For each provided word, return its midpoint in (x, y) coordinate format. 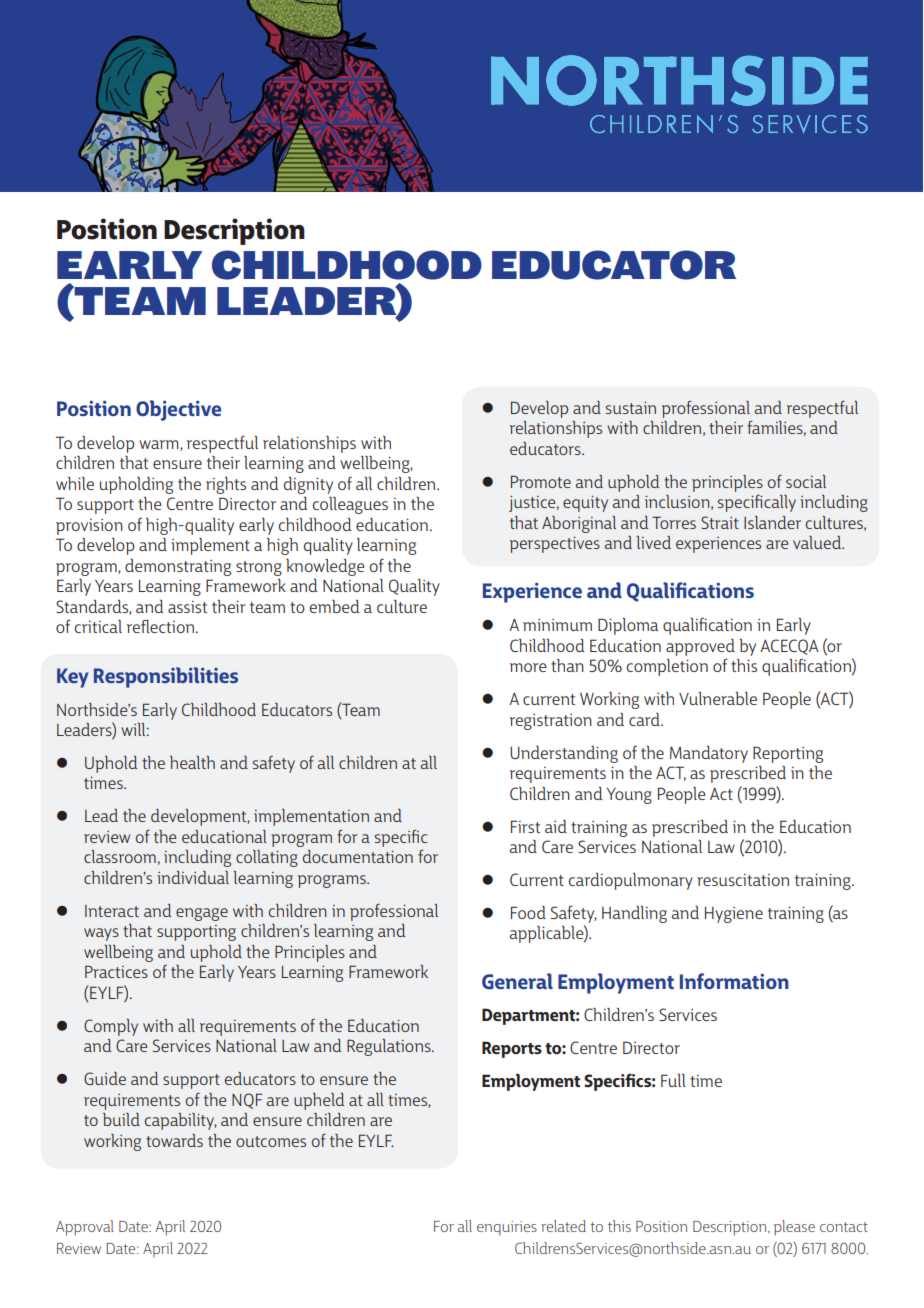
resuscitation (743, 880)
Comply (111, 1027)
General (517, 981)
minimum (557, 625)
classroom (120, 856)
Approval (85, 1228)
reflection (160, 626)
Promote (541, 481)
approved (700, 647)
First (525, 826)
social (806, 481)
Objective (178, 410)
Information (734, 981)
